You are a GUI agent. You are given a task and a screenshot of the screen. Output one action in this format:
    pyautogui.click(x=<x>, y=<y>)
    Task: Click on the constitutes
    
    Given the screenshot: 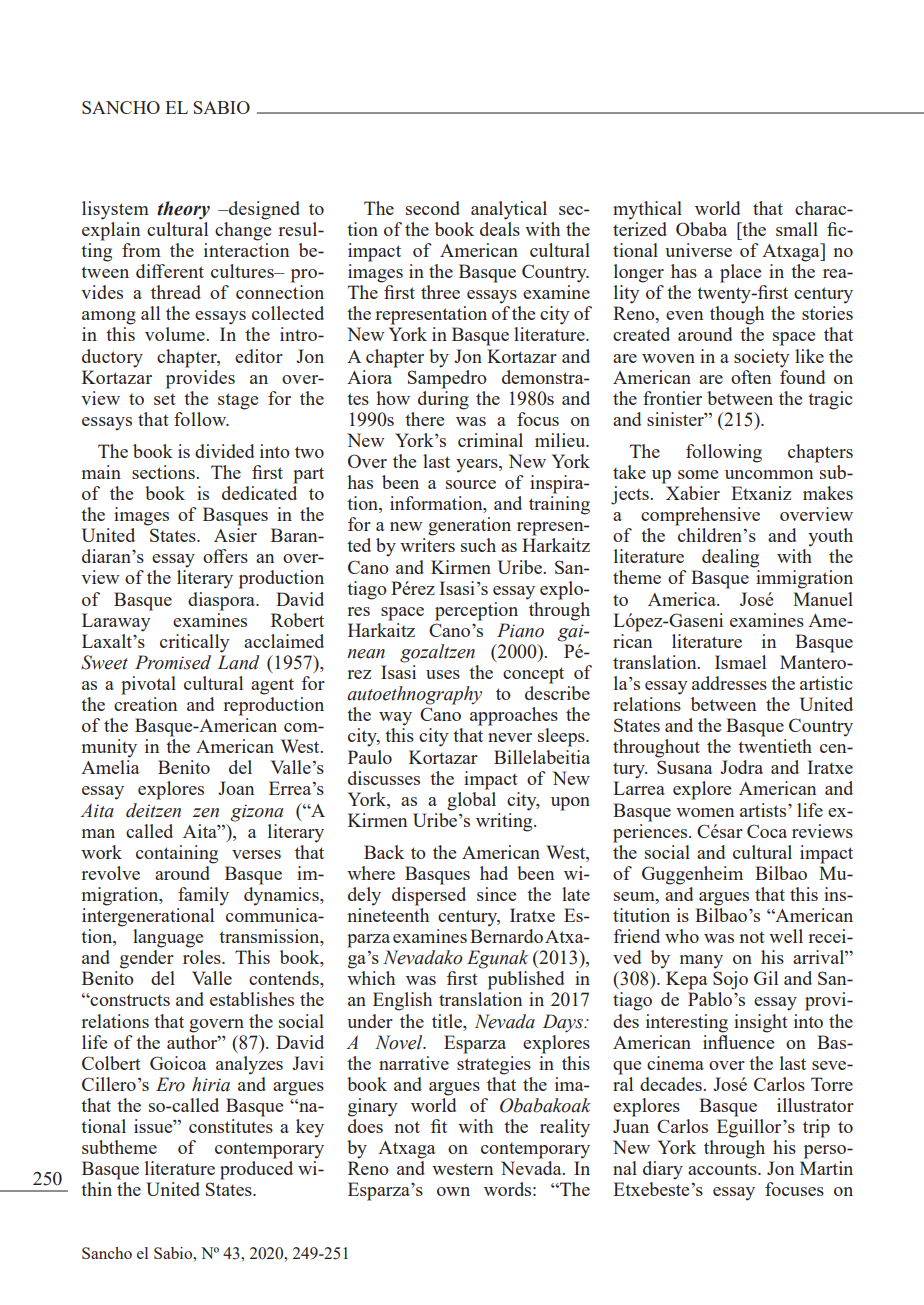 What is the action you would take?
    pyautogui.click(x=231, y=1126)
